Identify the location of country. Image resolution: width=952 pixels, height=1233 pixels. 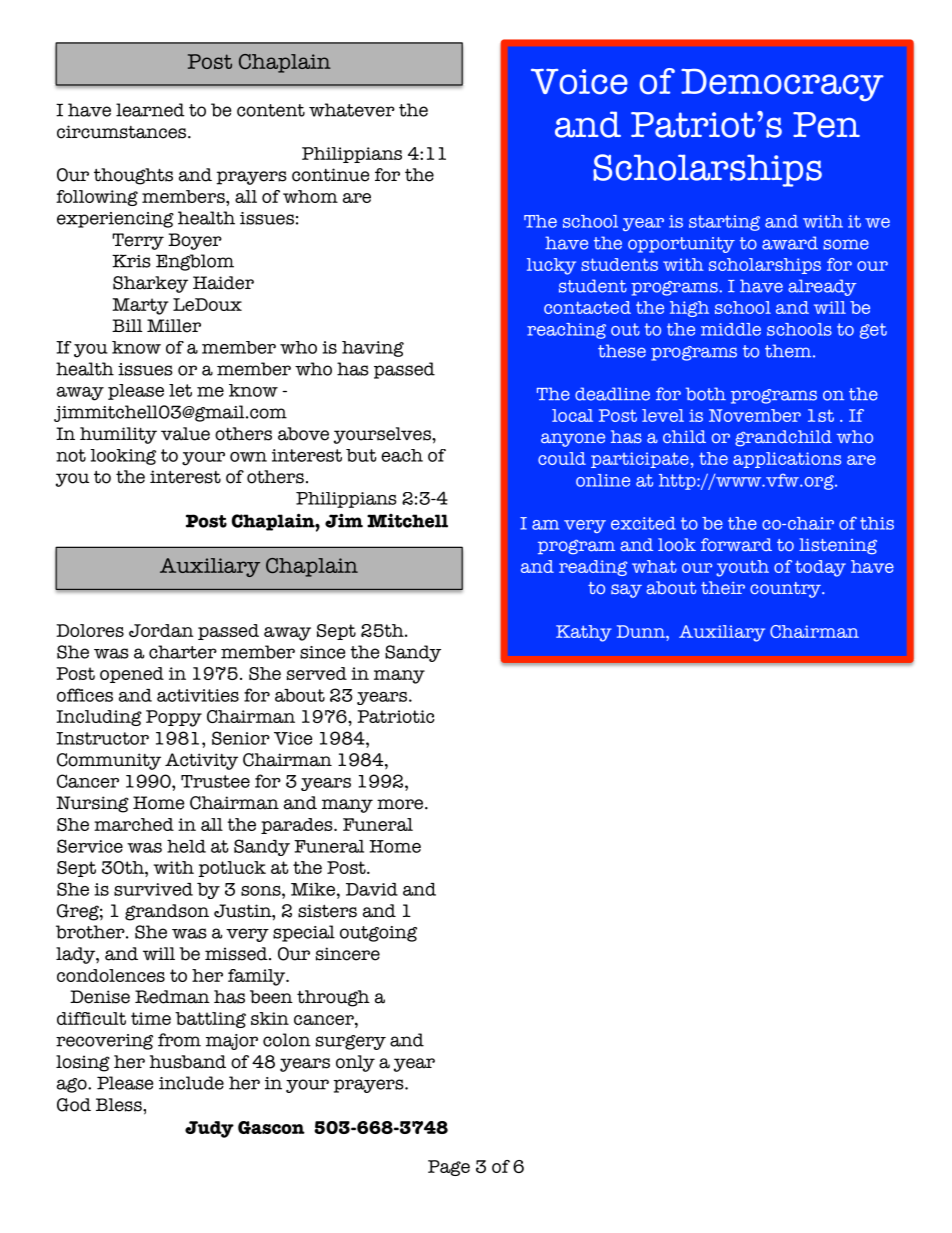
(787, 590).
